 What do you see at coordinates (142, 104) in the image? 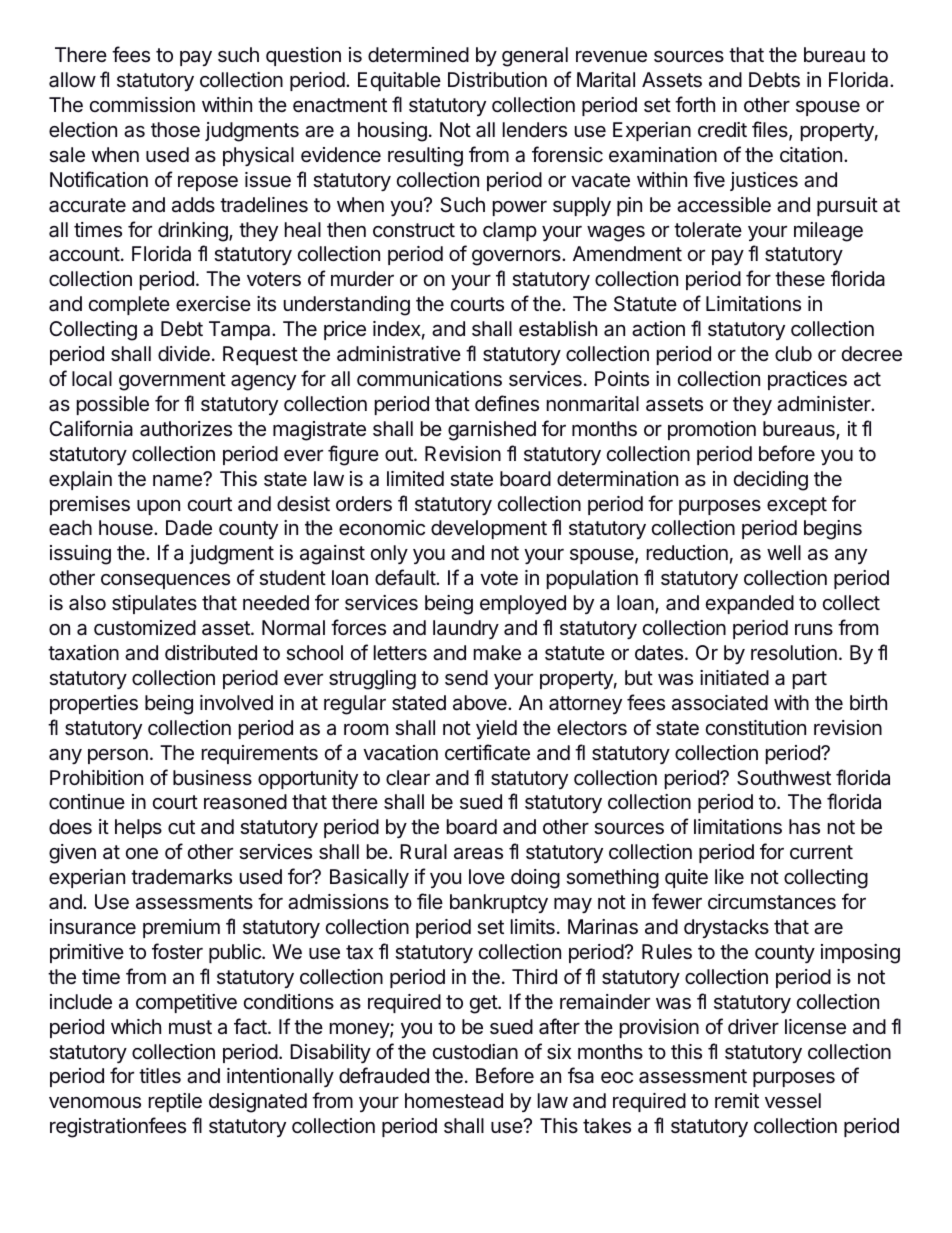
I see `commission` at bounding box center [142, 104].
